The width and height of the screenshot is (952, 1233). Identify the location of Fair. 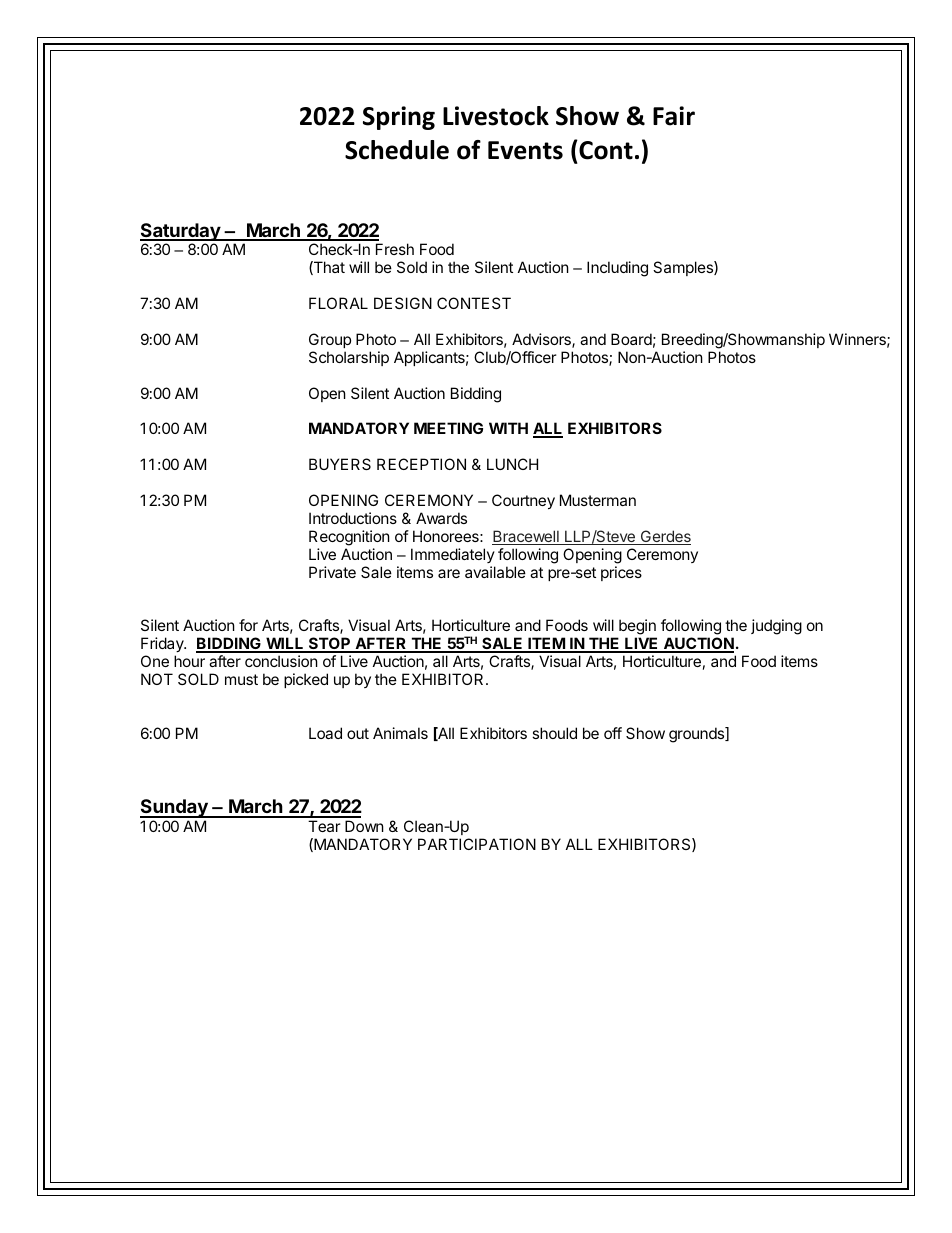
(674, 116).
